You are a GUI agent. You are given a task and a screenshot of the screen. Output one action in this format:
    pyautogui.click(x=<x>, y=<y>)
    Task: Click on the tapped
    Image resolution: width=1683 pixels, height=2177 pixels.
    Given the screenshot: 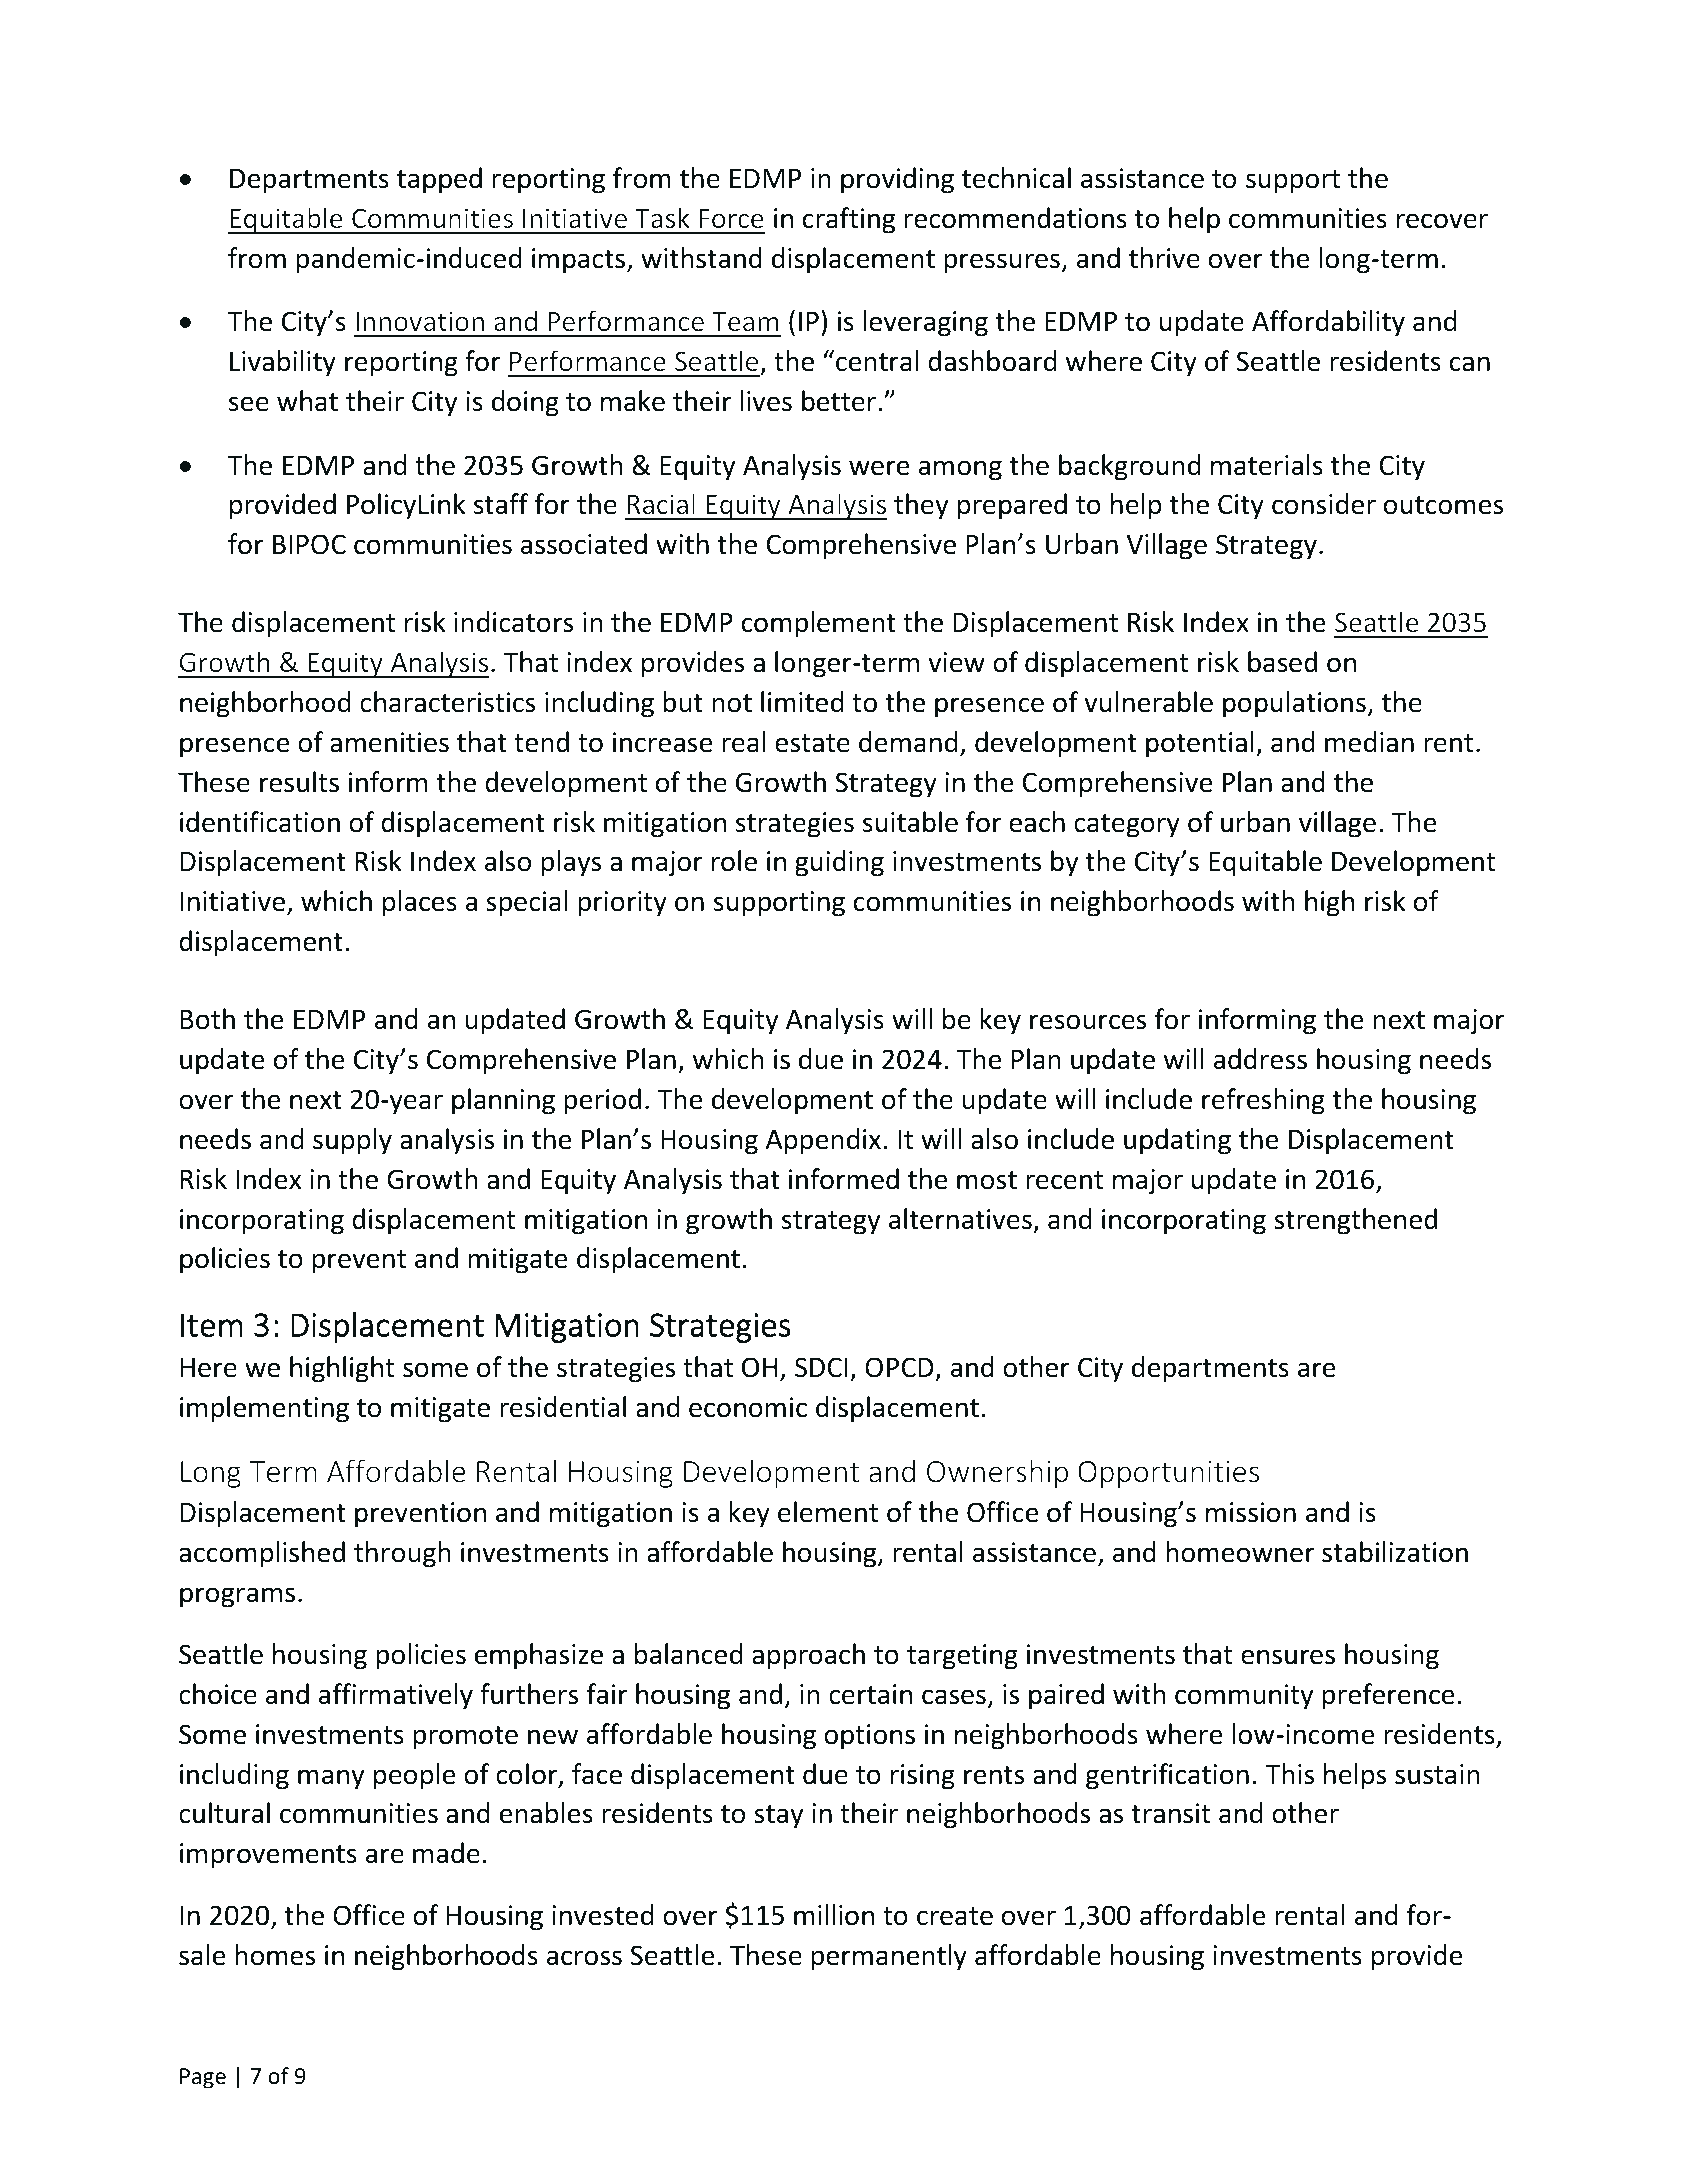 What is the action you would take?
    pyautogui.click(x=439, y=180)
